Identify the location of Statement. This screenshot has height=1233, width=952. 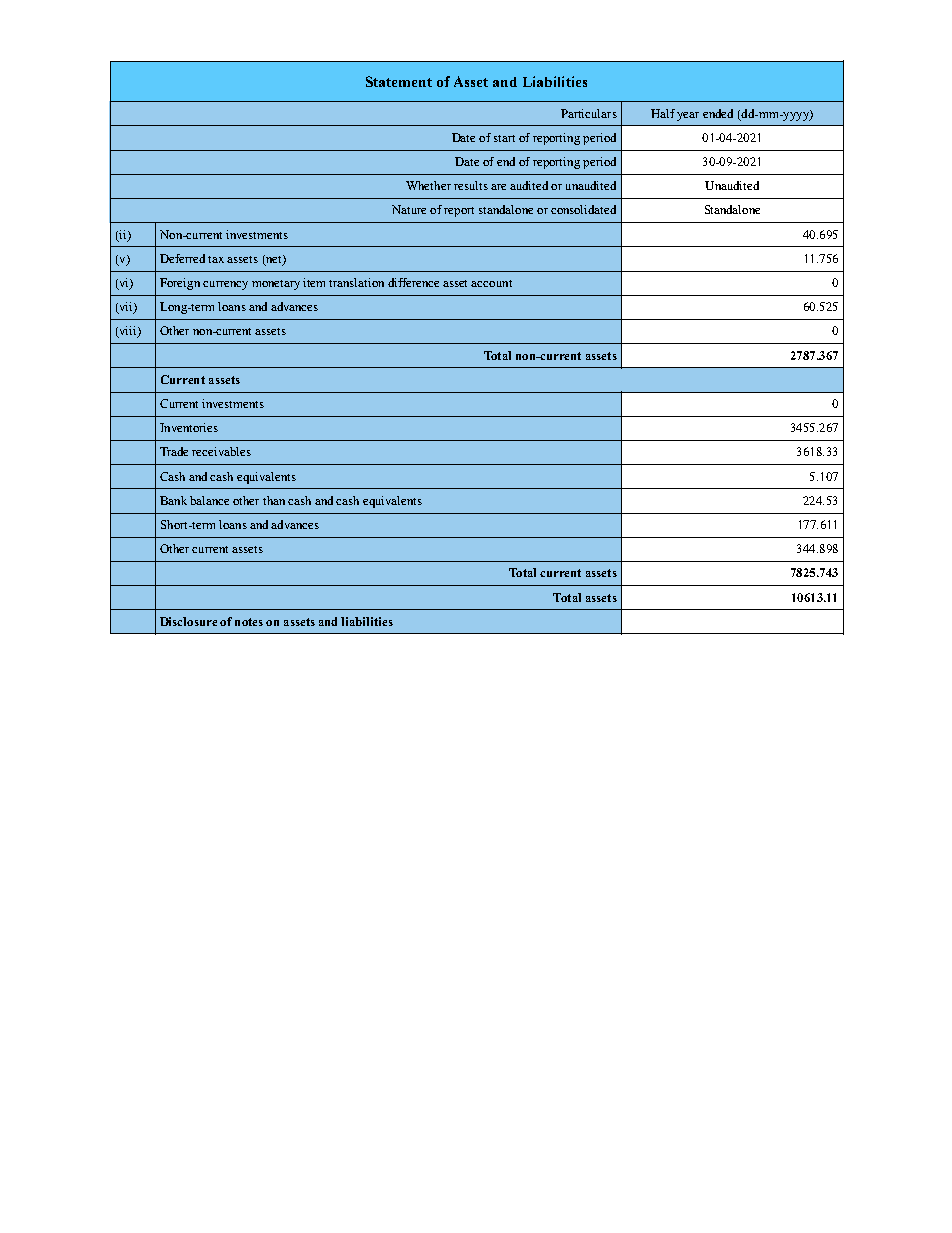
(399, 81).
